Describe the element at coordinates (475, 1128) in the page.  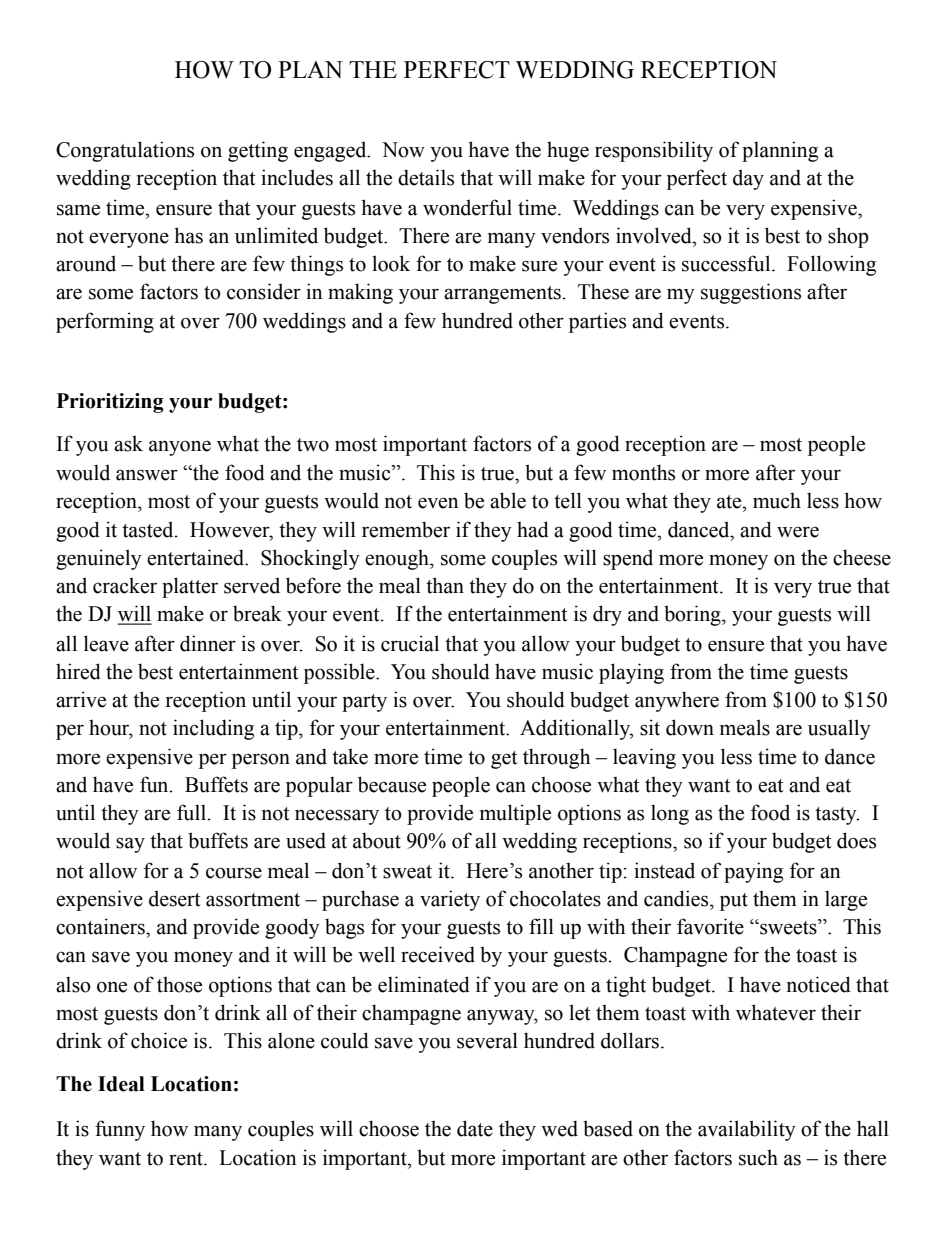
I see `date` at that location.
